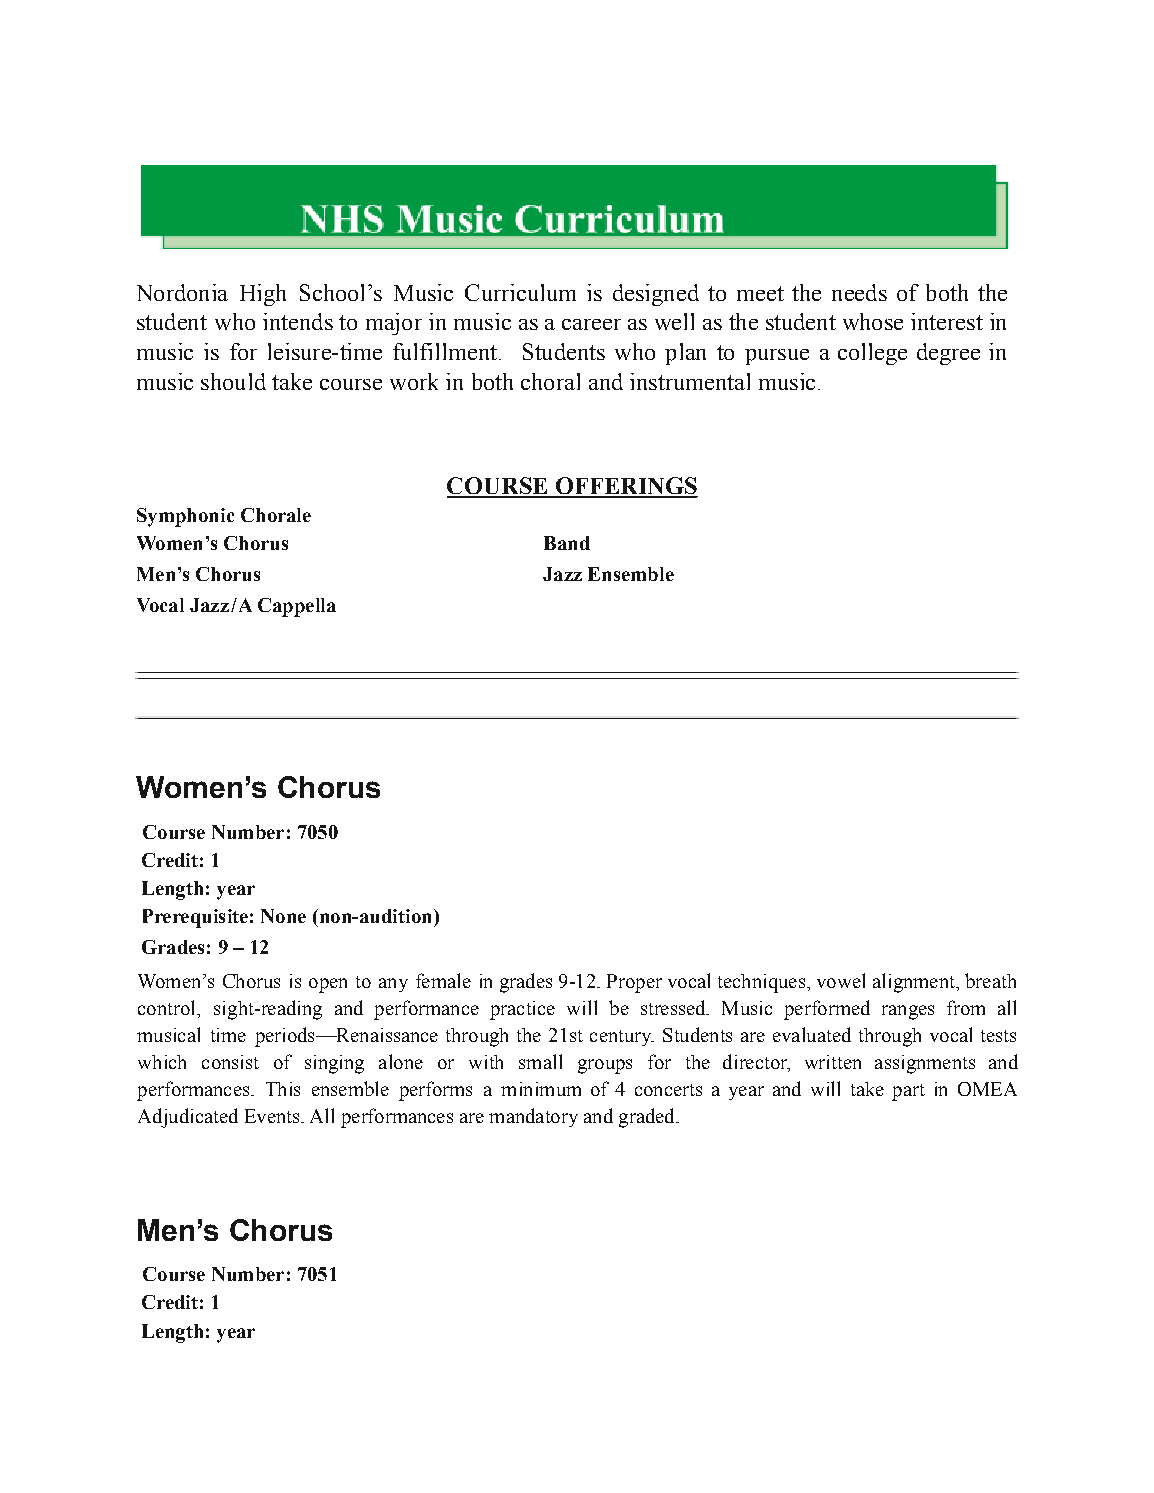 This screenshot has height=1493, width=1154. I want to click on OFFERINGS, so click(625, 487).
